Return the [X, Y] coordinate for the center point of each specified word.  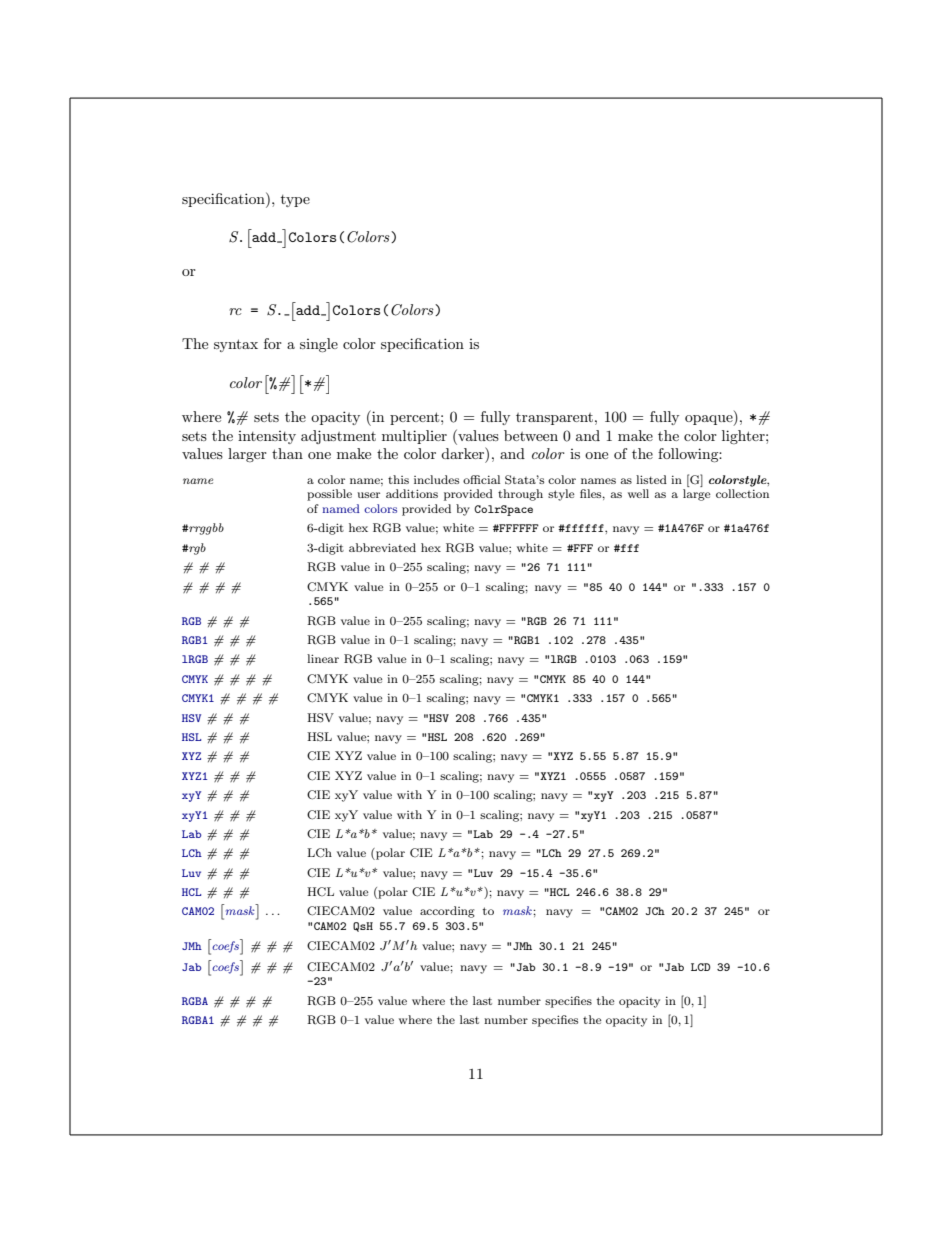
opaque [710, 420]
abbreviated [382, 547]
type [295, 201]
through [520, 495]
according [447, 912]
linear [323, 658]
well [638, 493]
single [319, 345]
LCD [701, 967]
